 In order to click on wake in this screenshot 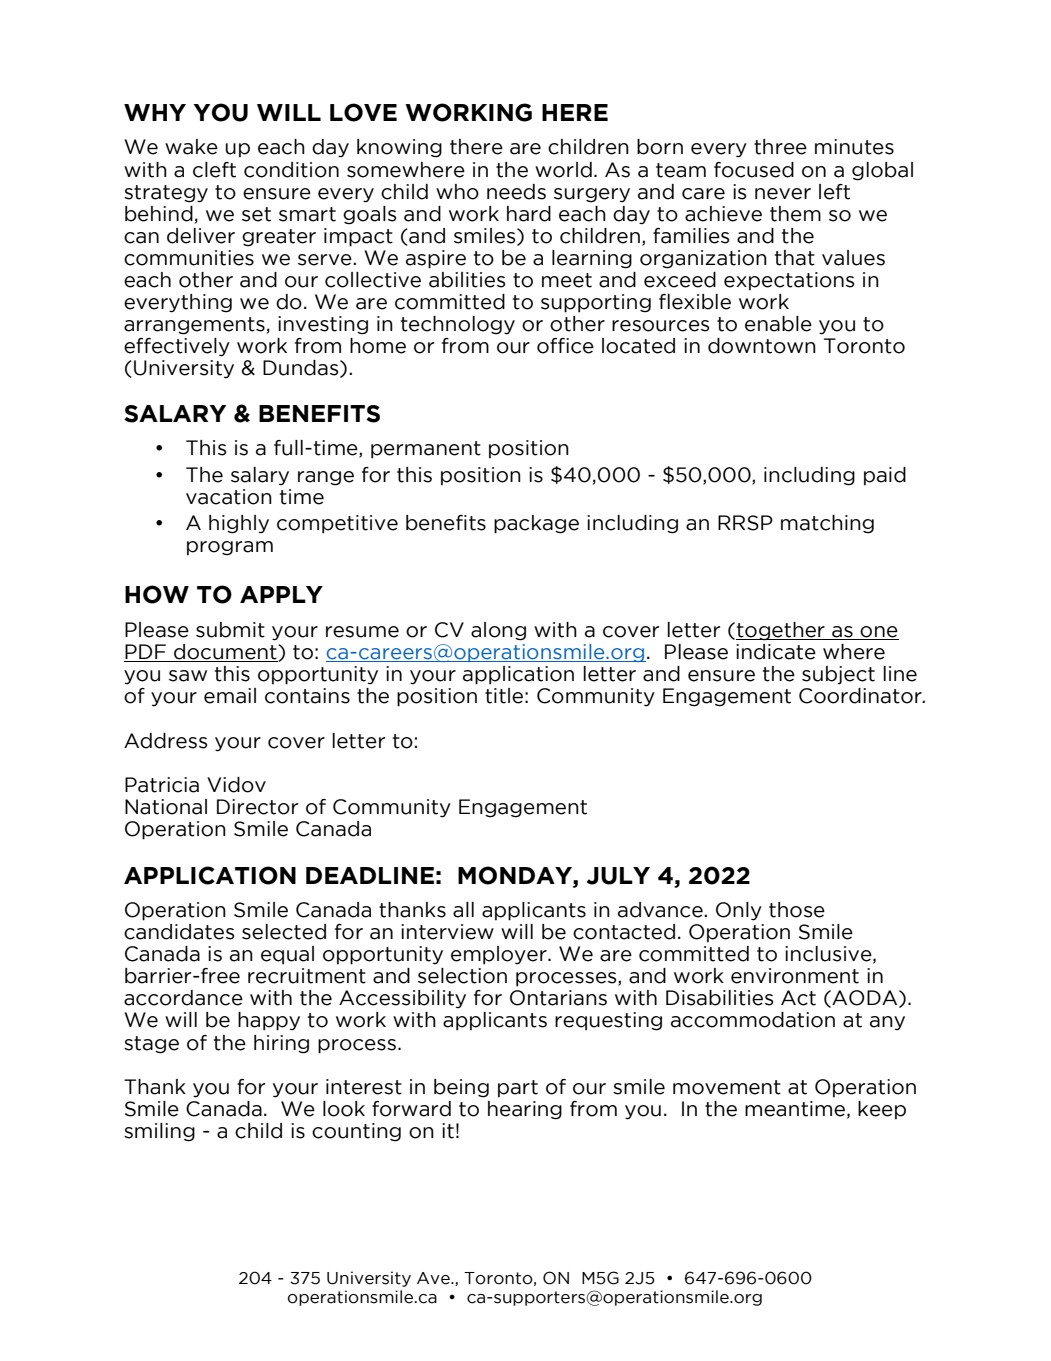, I will do `click(191, 147)`.
